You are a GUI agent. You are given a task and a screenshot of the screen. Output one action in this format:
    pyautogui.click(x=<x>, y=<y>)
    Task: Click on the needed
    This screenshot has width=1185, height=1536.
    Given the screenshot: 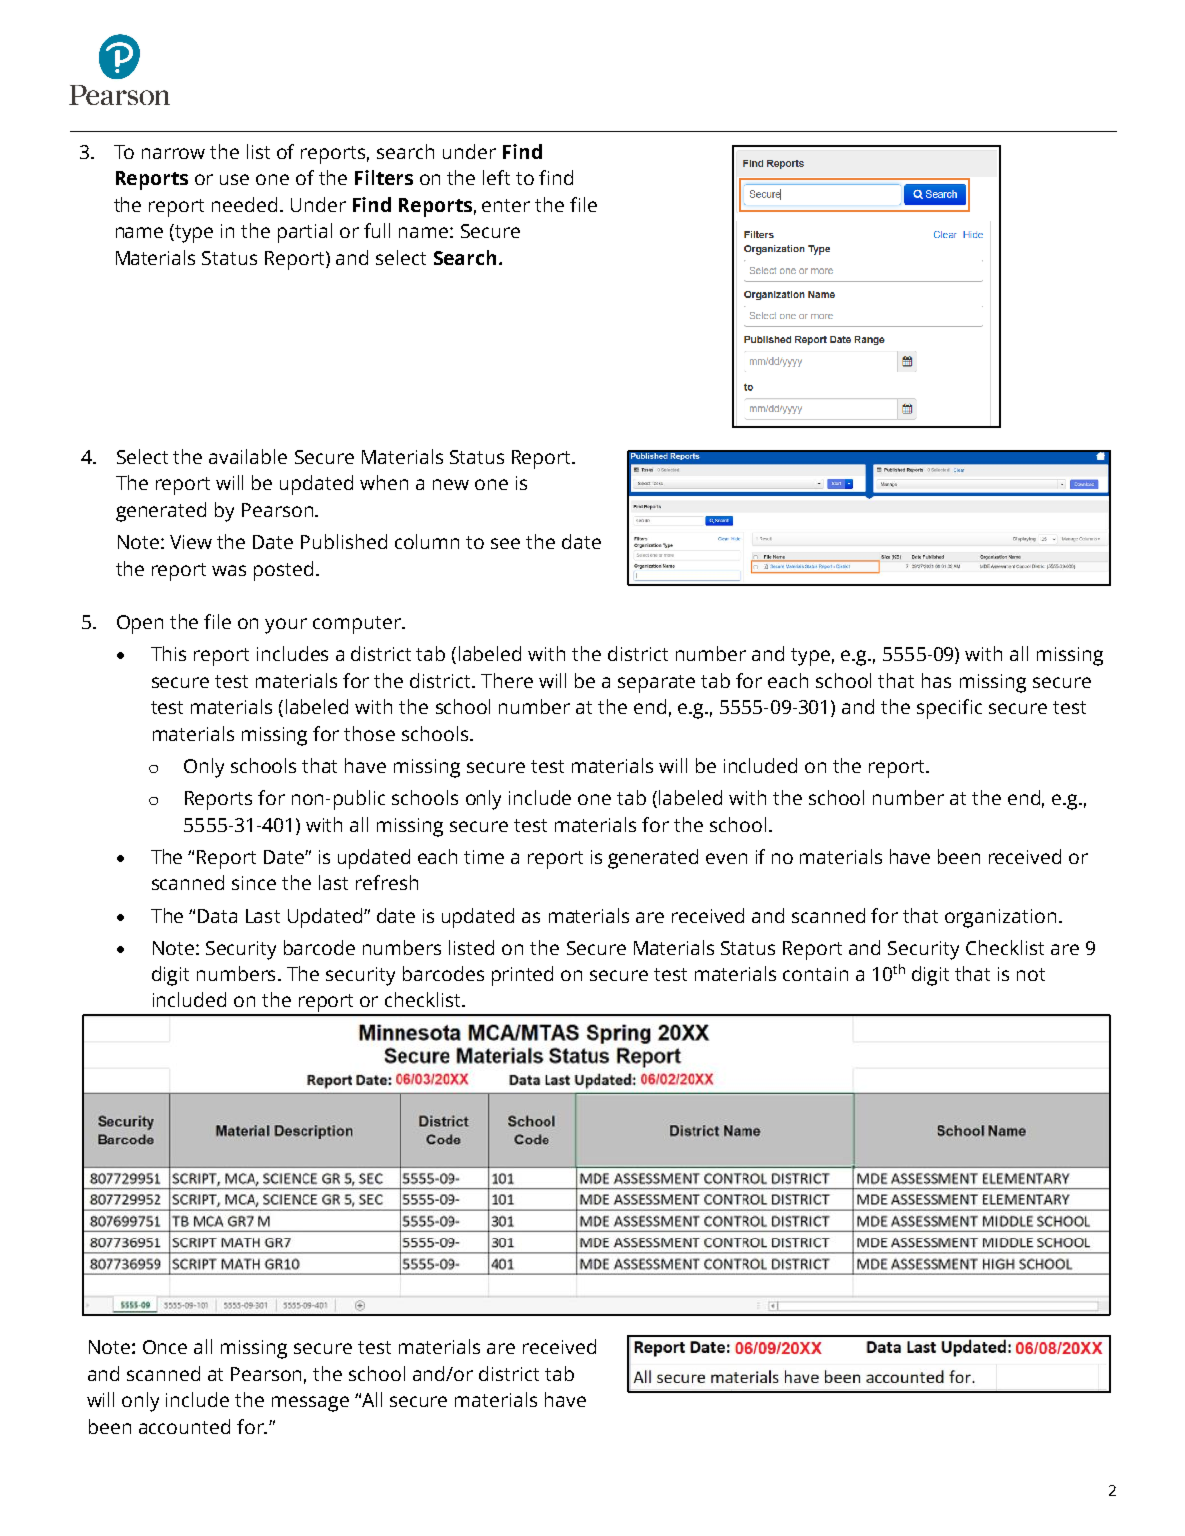 What is the action you would take?
    pyautogui.click(x=244, y=204)
